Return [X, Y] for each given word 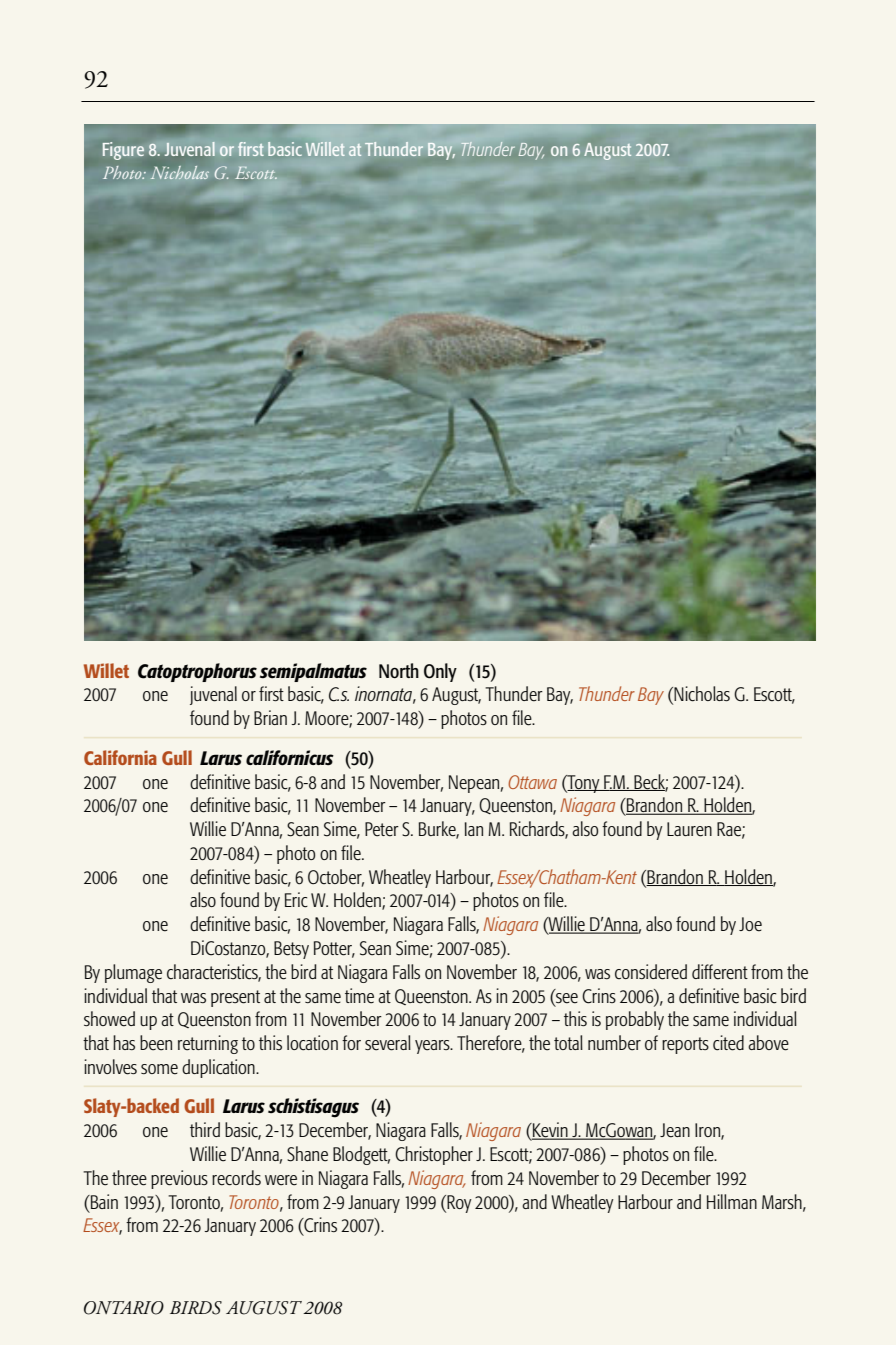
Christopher [434, 1155]
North [399, 670]
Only [440, 672]
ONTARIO [124, 1308]
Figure [123, 151]
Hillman [732, 1201]
